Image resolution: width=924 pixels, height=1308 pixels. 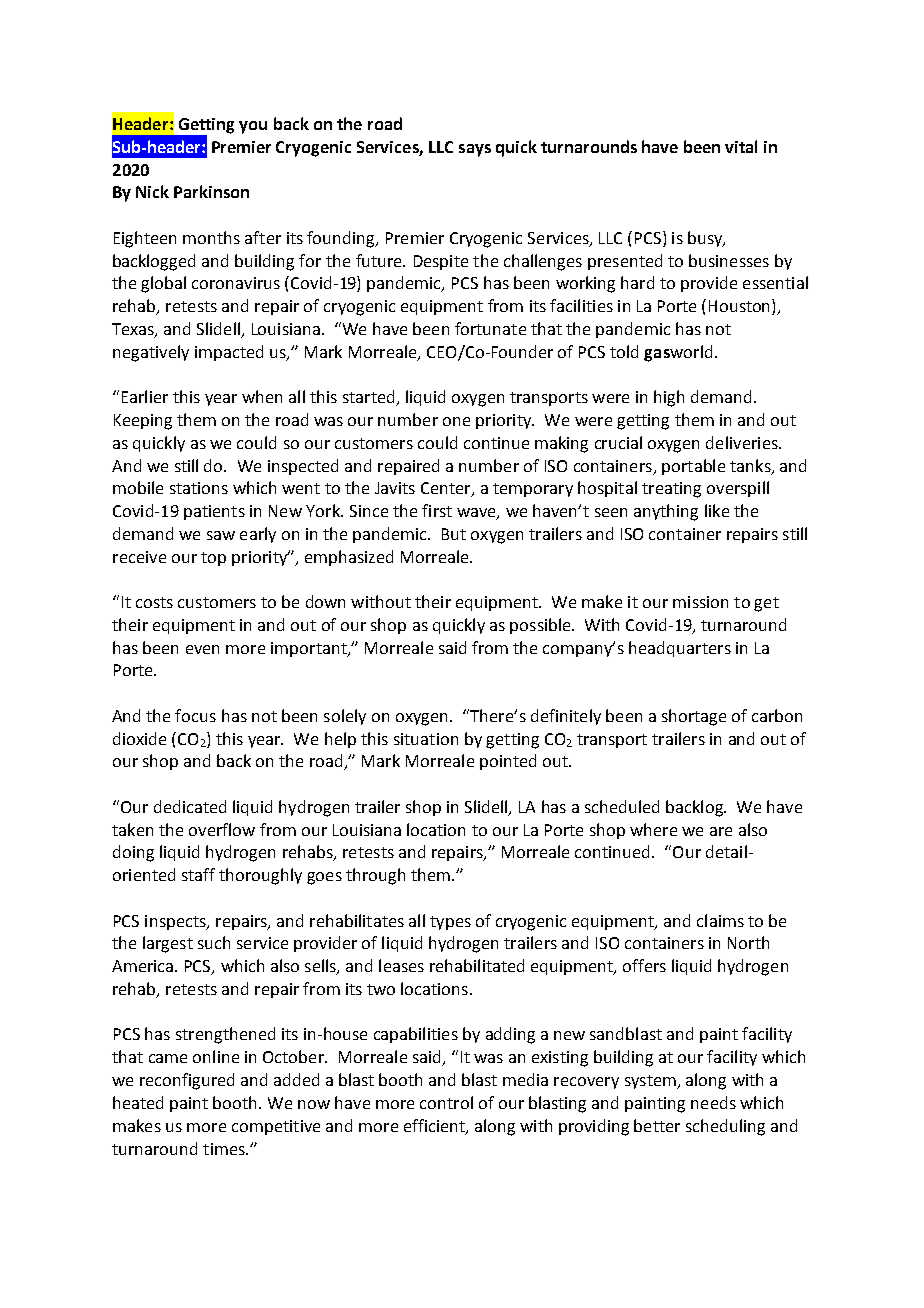 I want to click on are, so click(x=721, y=831).
